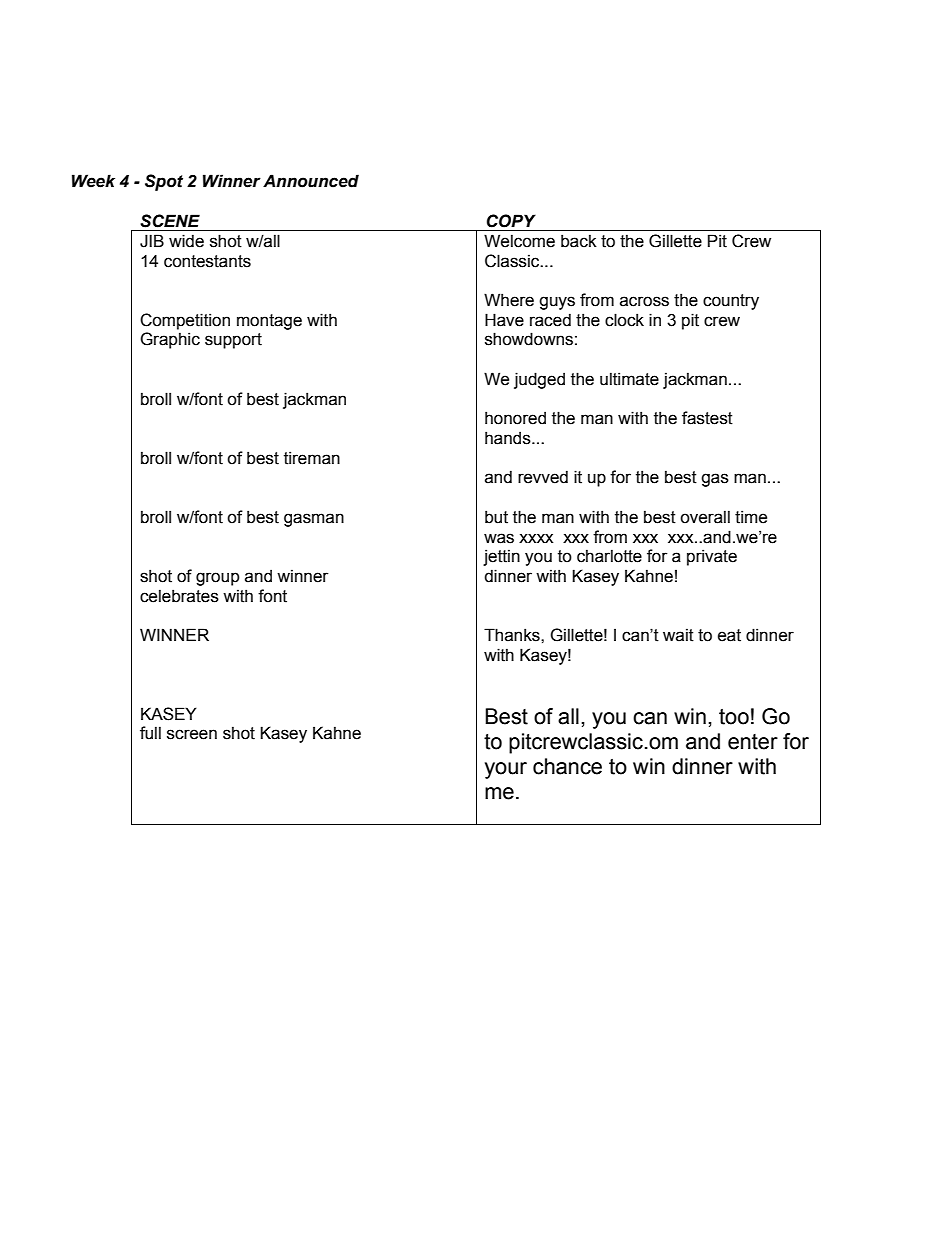 The width and height of the document is (952, 1233). What do you see at coordinates (712, 557) in the document?
I see `private` at bounding box center [712, 557].
